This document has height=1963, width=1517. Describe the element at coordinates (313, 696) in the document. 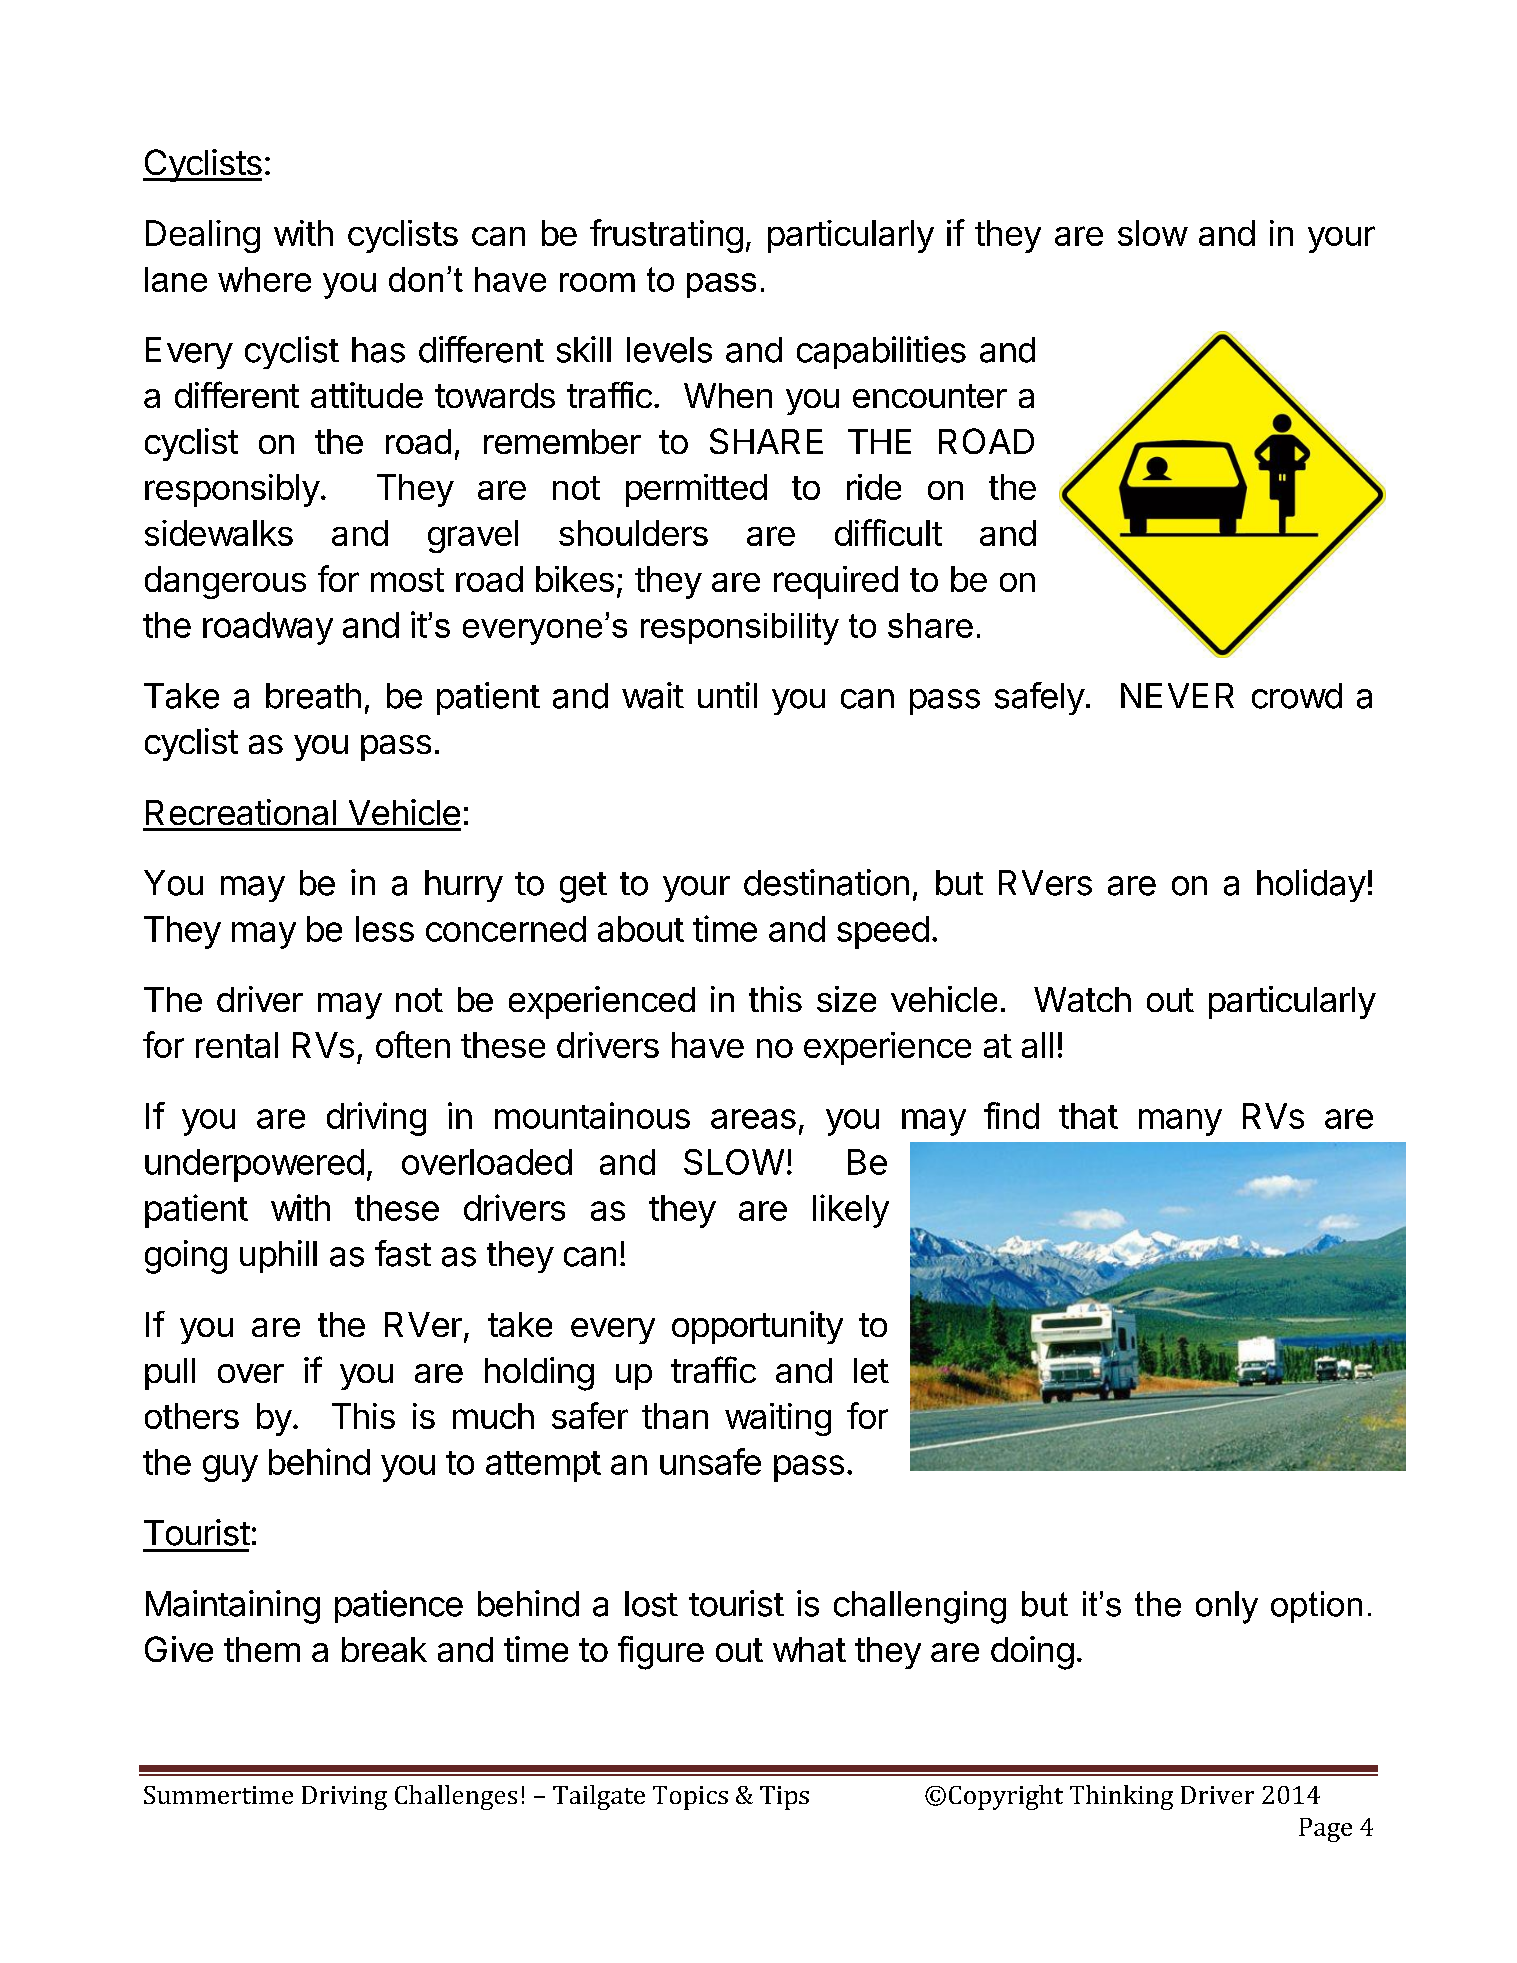

I see `breath` at that location.
